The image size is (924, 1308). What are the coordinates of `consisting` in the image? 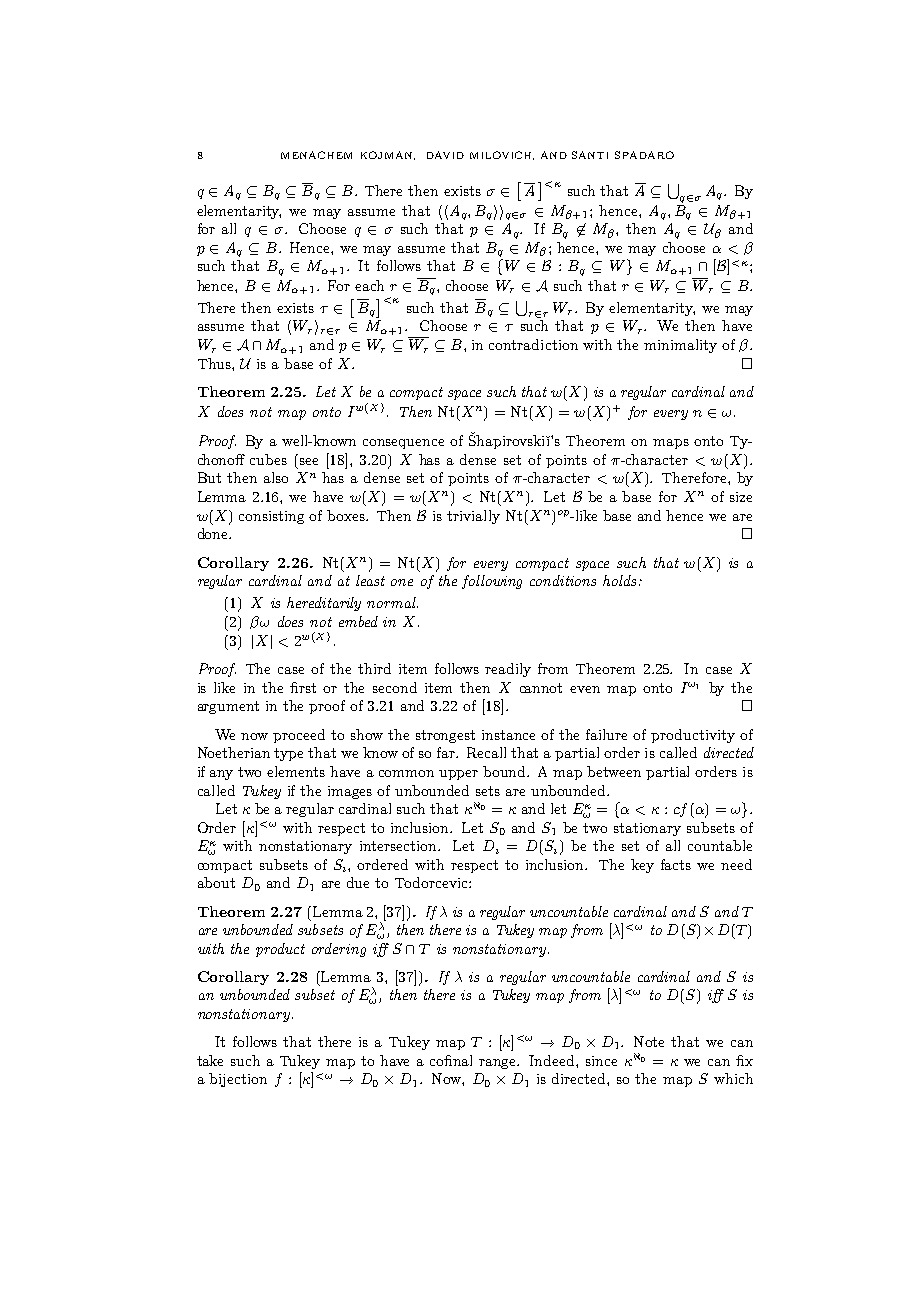 It's located at (271, 517).
